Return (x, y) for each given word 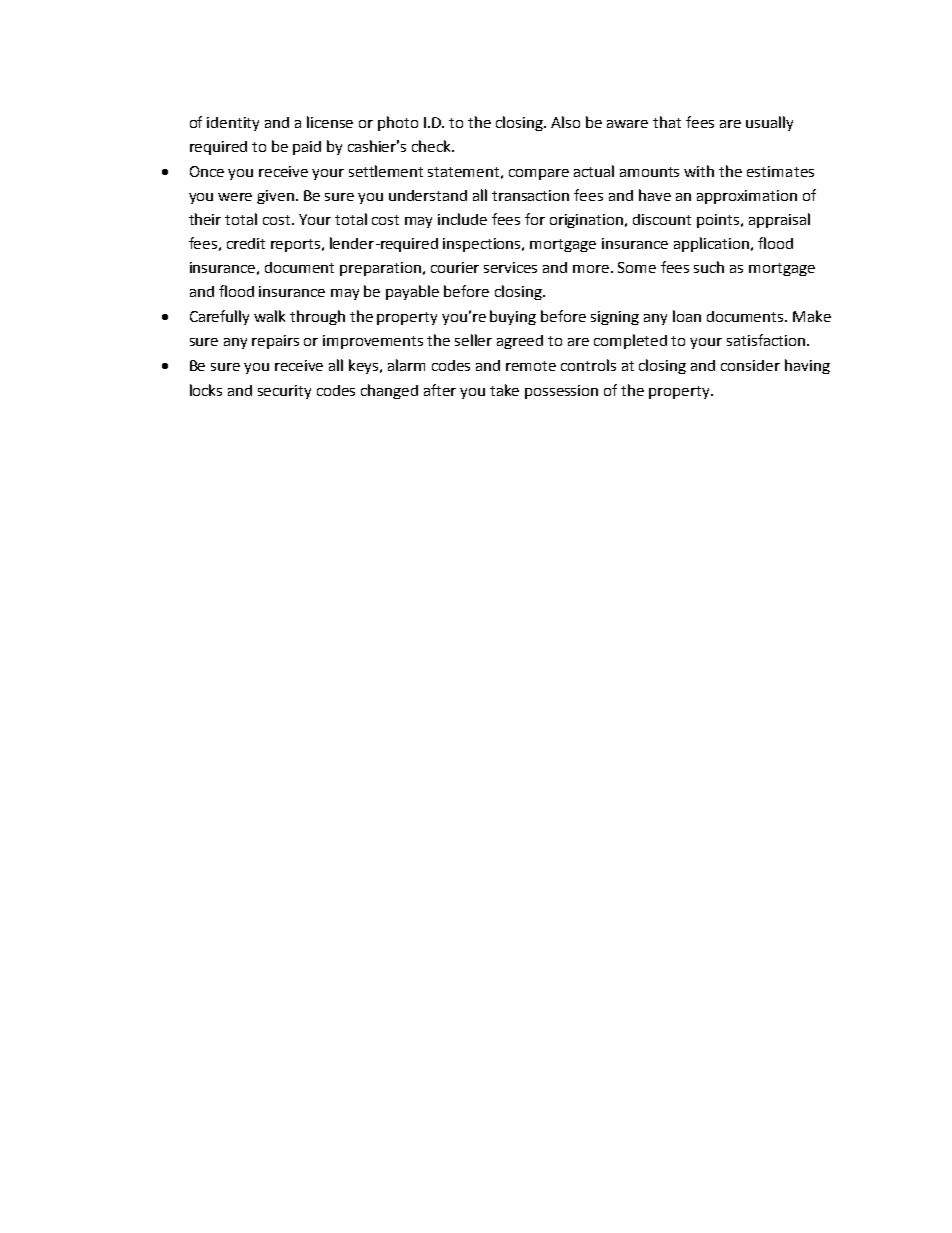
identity (233, 124)
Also (565, 122)
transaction (530, 195)
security (284, 392)
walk (269, 316)
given (275, 197)
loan (687, 316)
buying (513, 317)
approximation (747, 197)
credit (246, 243)
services (510, 267)
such (709, 267)
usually (769, 123)
